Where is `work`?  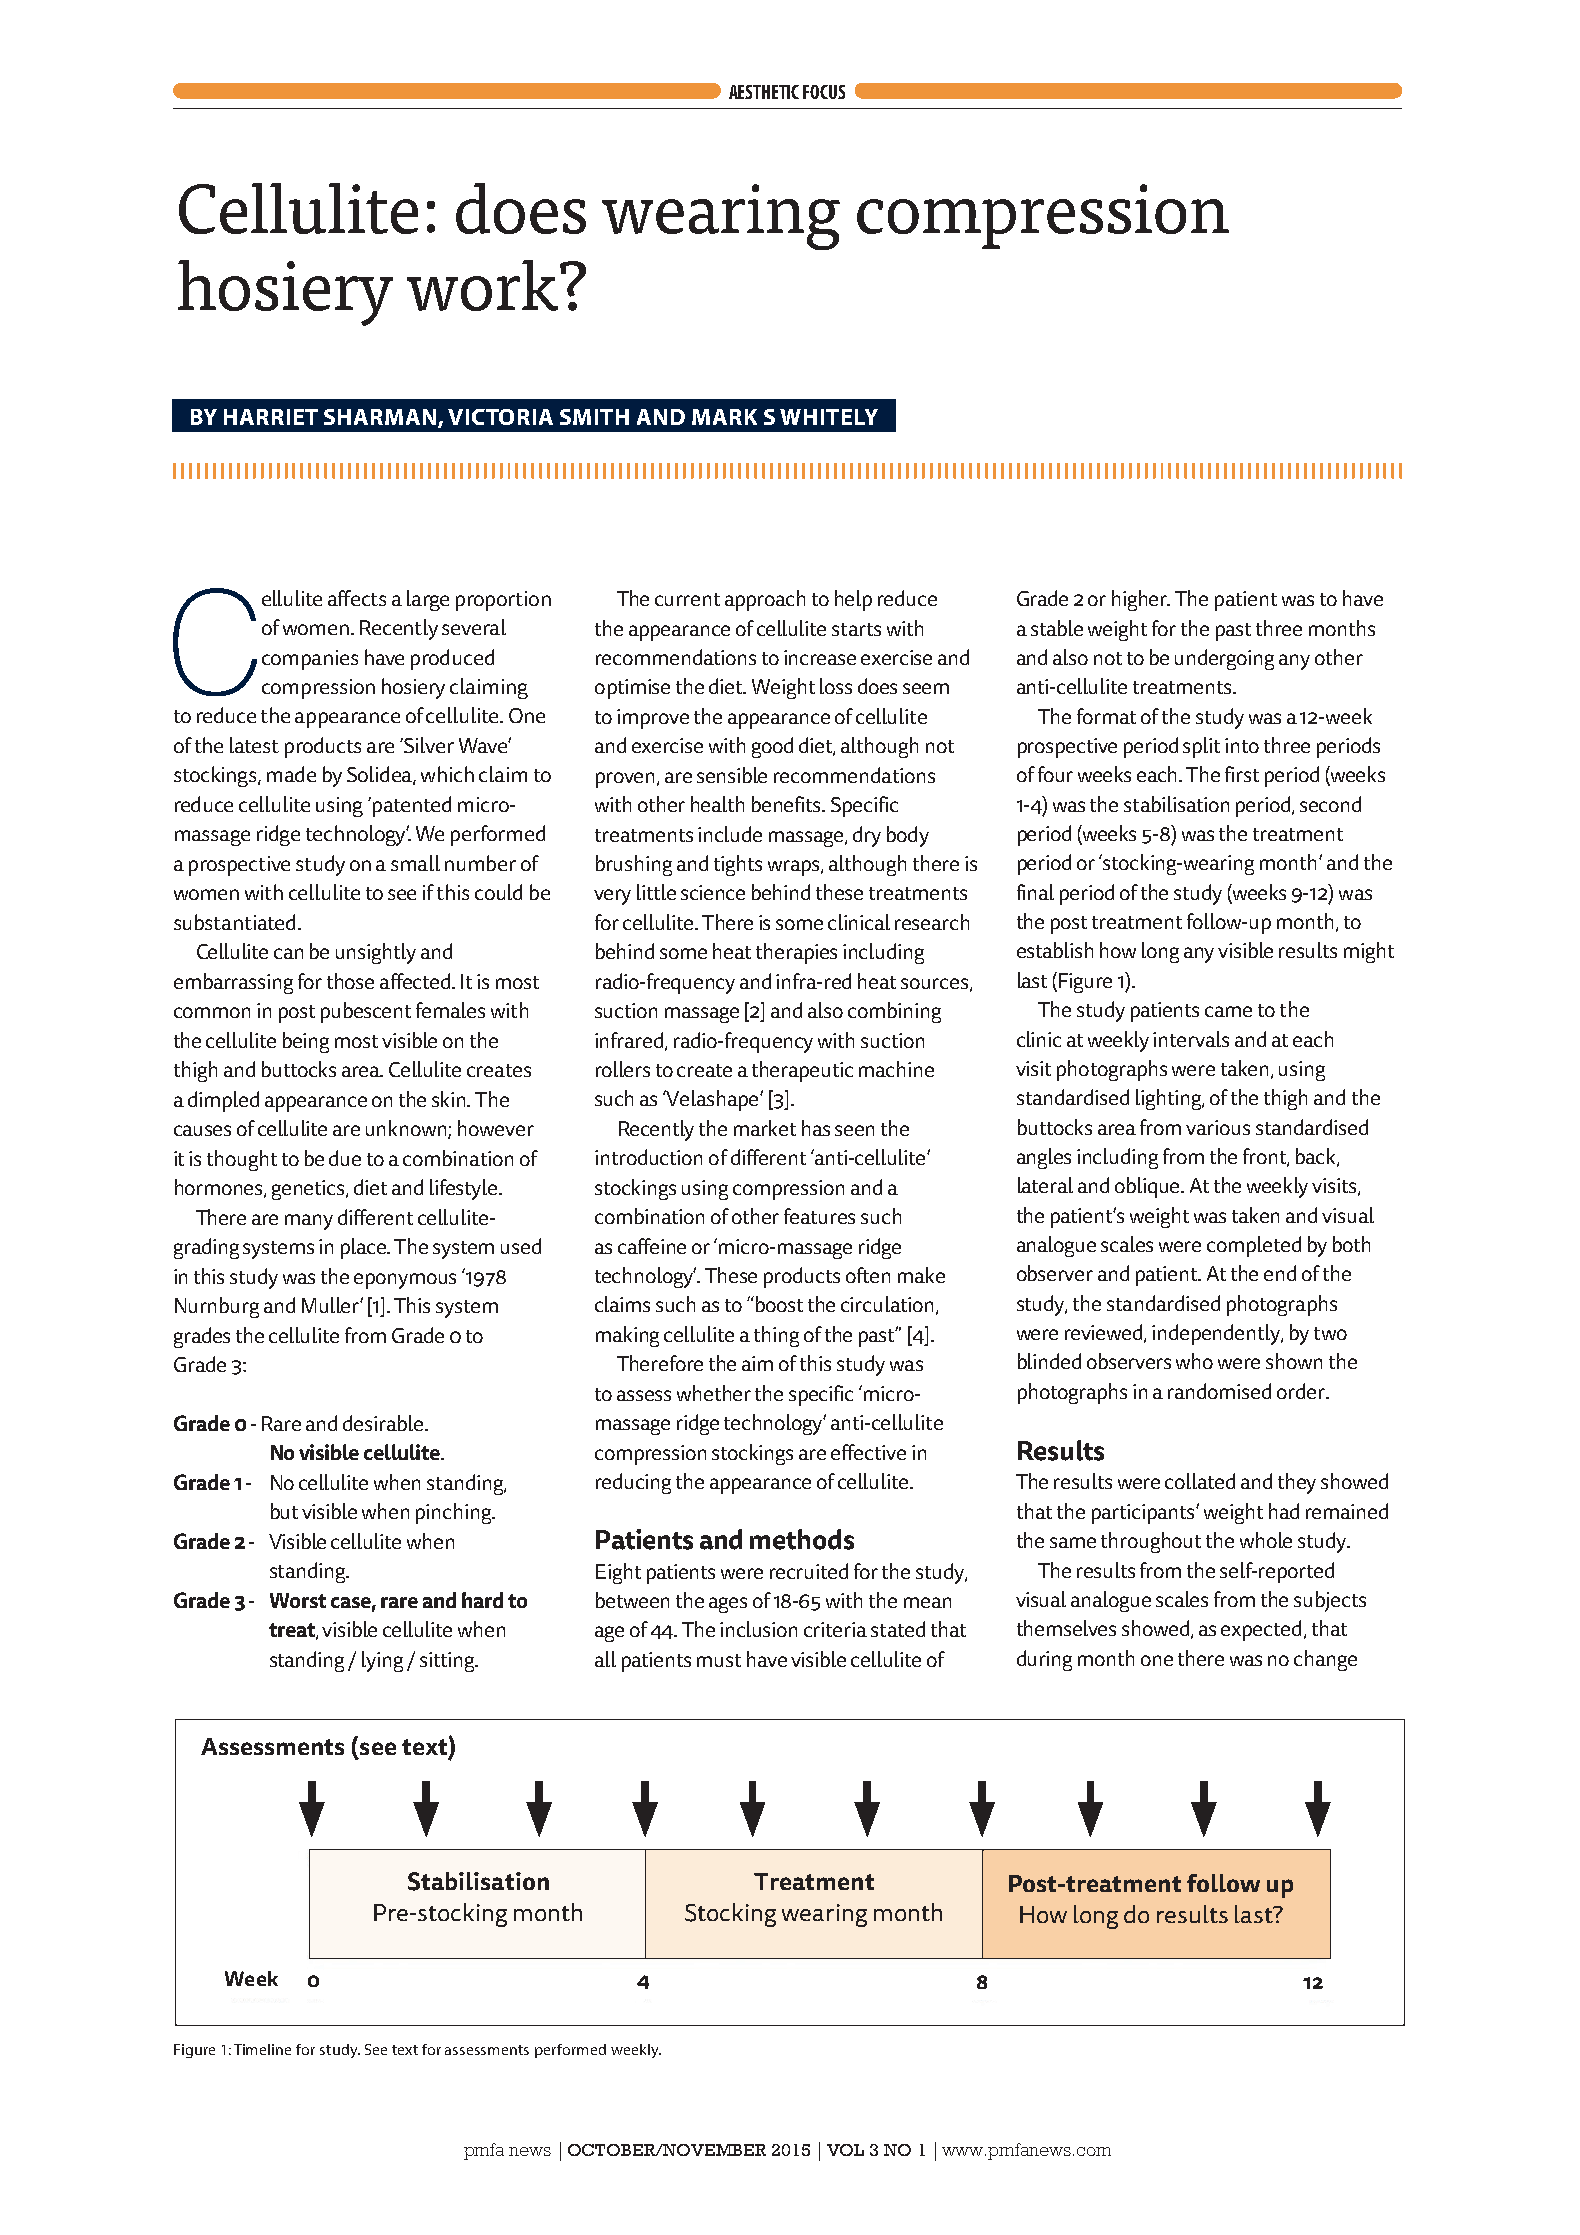 work is located at coordinates (484, 285).
